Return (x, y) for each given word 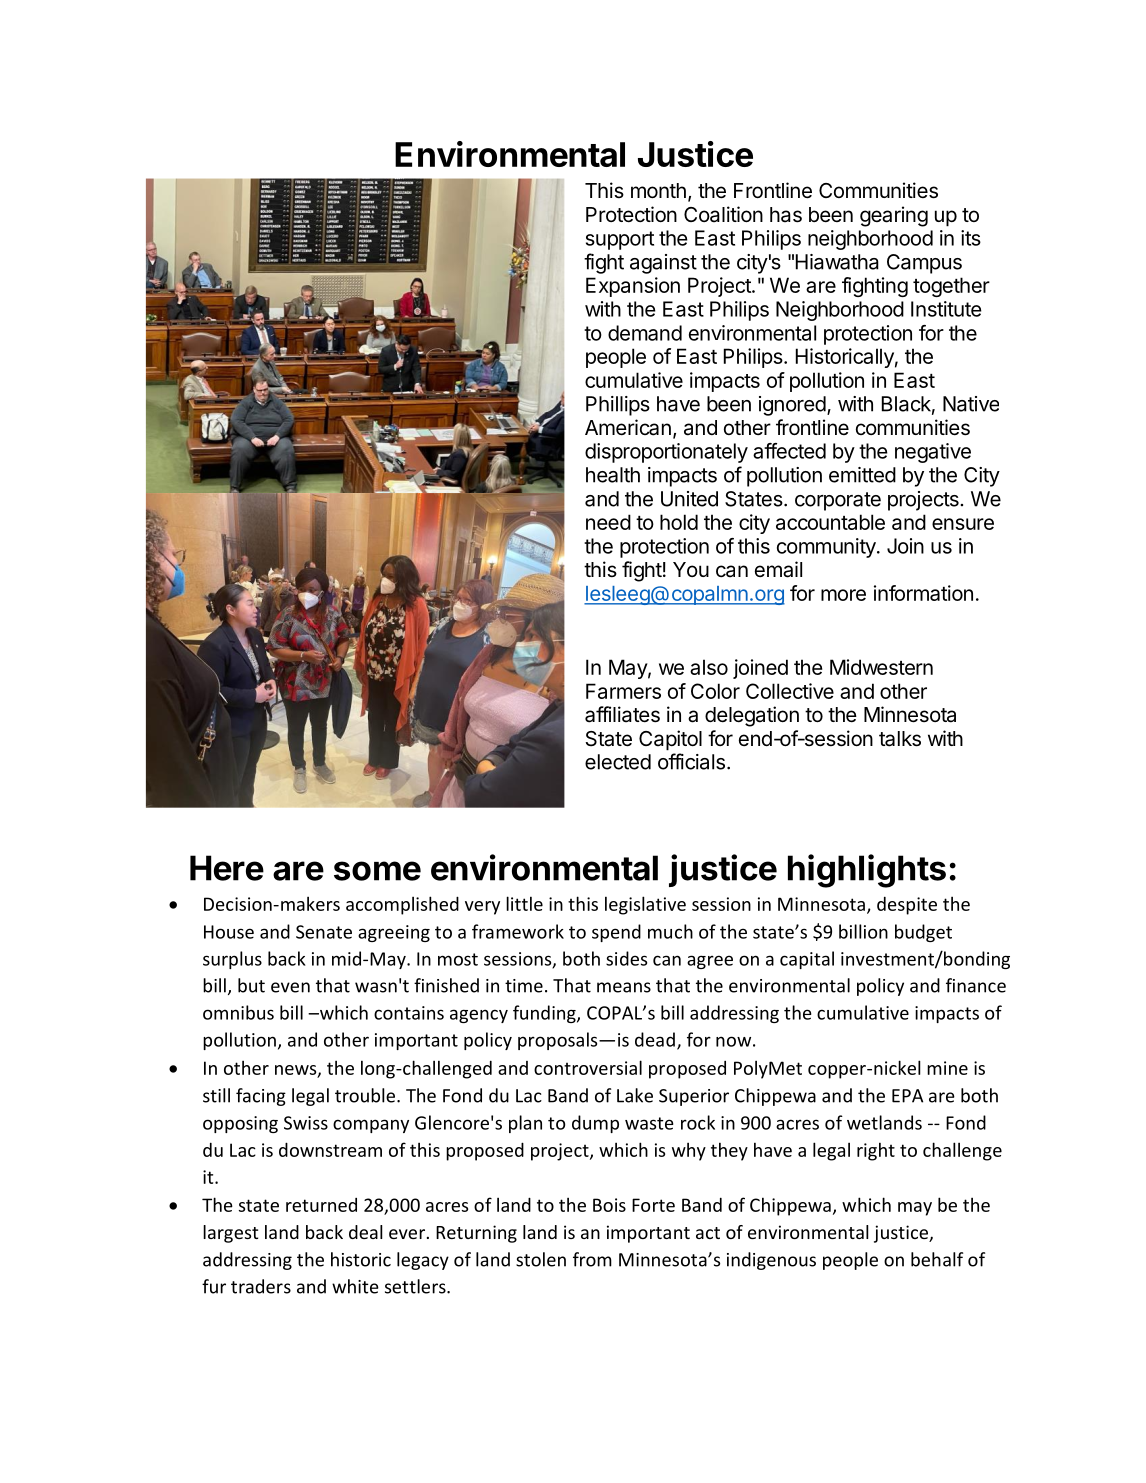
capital (807, 960)
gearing (894, 216)
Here (227, 868)
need (608, 522)
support (620, 240)
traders (261, 1286)
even (290, 987)
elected (618, 762)
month (658, 190)
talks (900, 739)
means (624, 987)
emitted (862, 475)
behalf (937, 1259)
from (592, 1259)
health (613, 475)
